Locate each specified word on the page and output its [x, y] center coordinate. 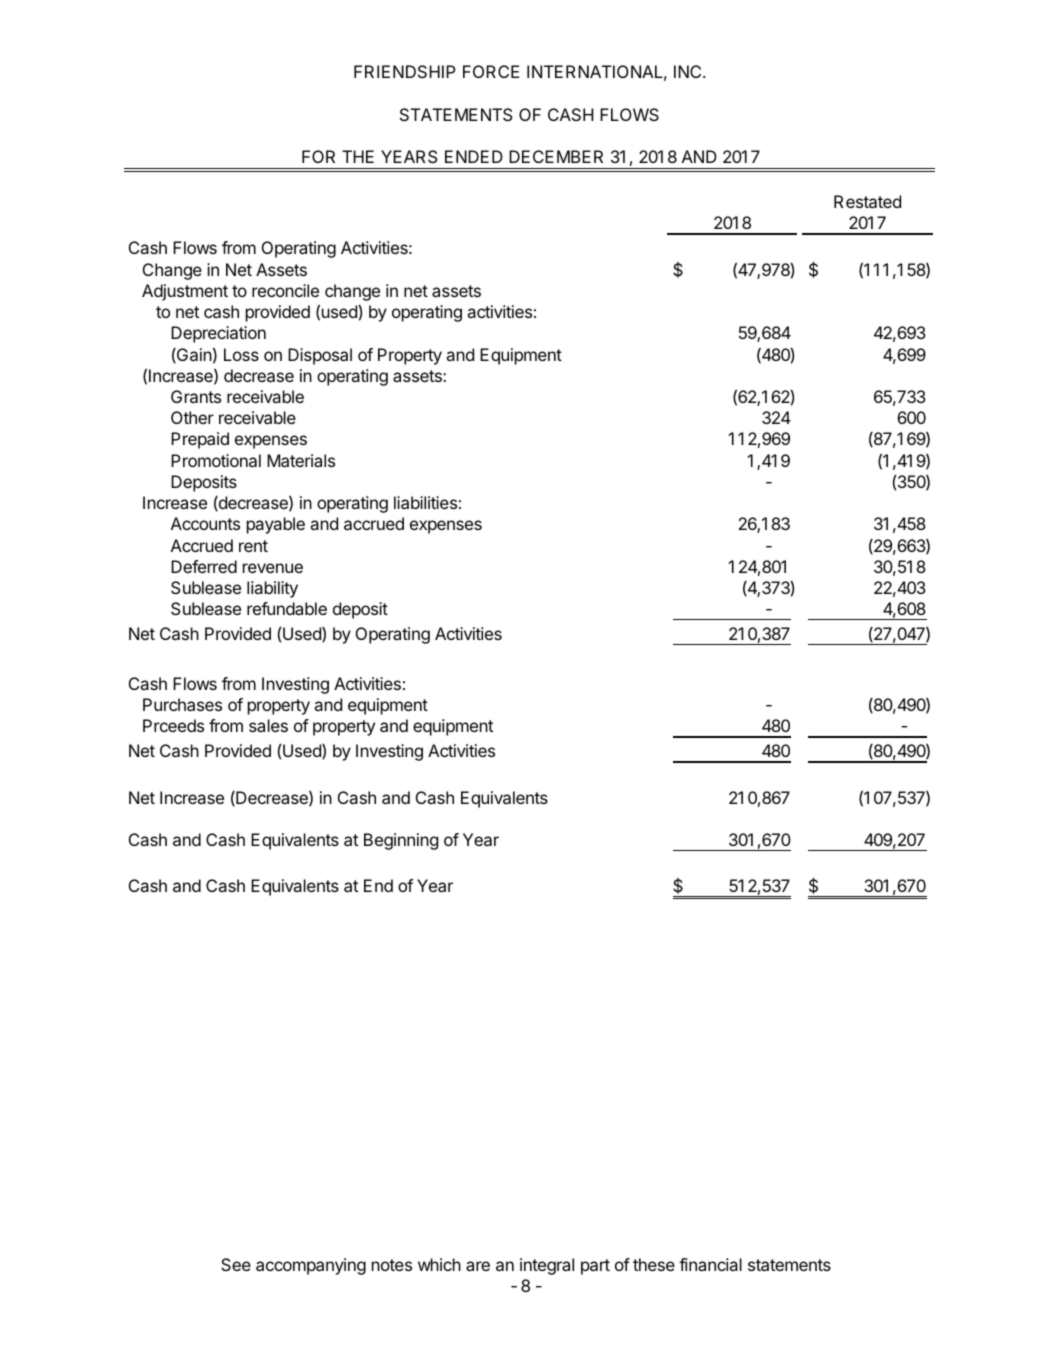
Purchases [182, 704]
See [236, 1264]
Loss [241, 354]
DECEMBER [556, 156]
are [478, 1266]
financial [710, 1264]
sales [268, 725]
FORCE [491, 71]
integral [547, 1266]
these [654, 1264]
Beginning [401, 841]
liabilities [425, 502]
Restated [867, 201]
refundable [287, 608]
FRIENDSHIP [405, 71]
